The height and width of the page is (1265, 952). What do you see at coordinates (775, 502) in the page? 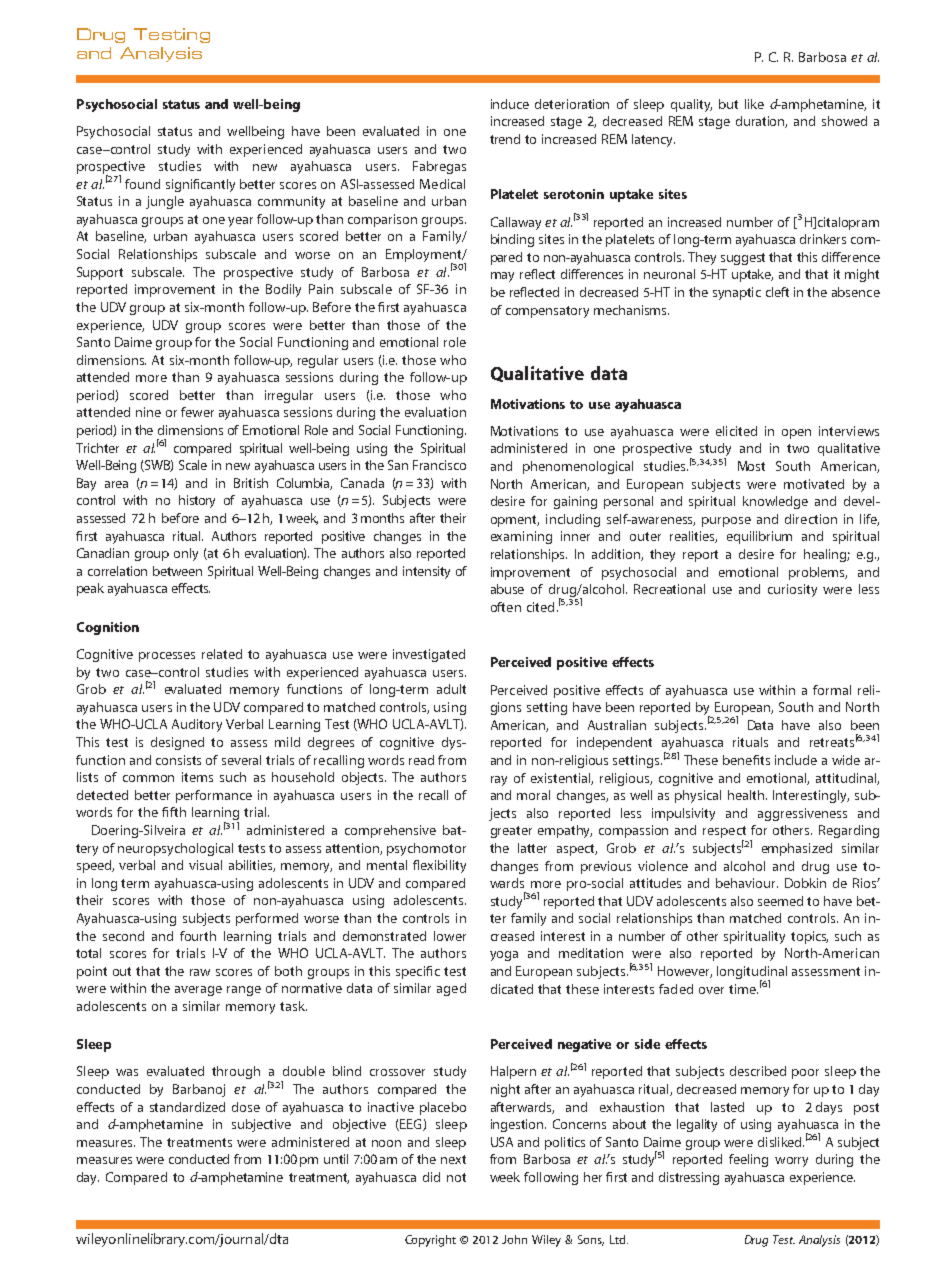
I see `knowledge` at bounding box center [775, 502].
